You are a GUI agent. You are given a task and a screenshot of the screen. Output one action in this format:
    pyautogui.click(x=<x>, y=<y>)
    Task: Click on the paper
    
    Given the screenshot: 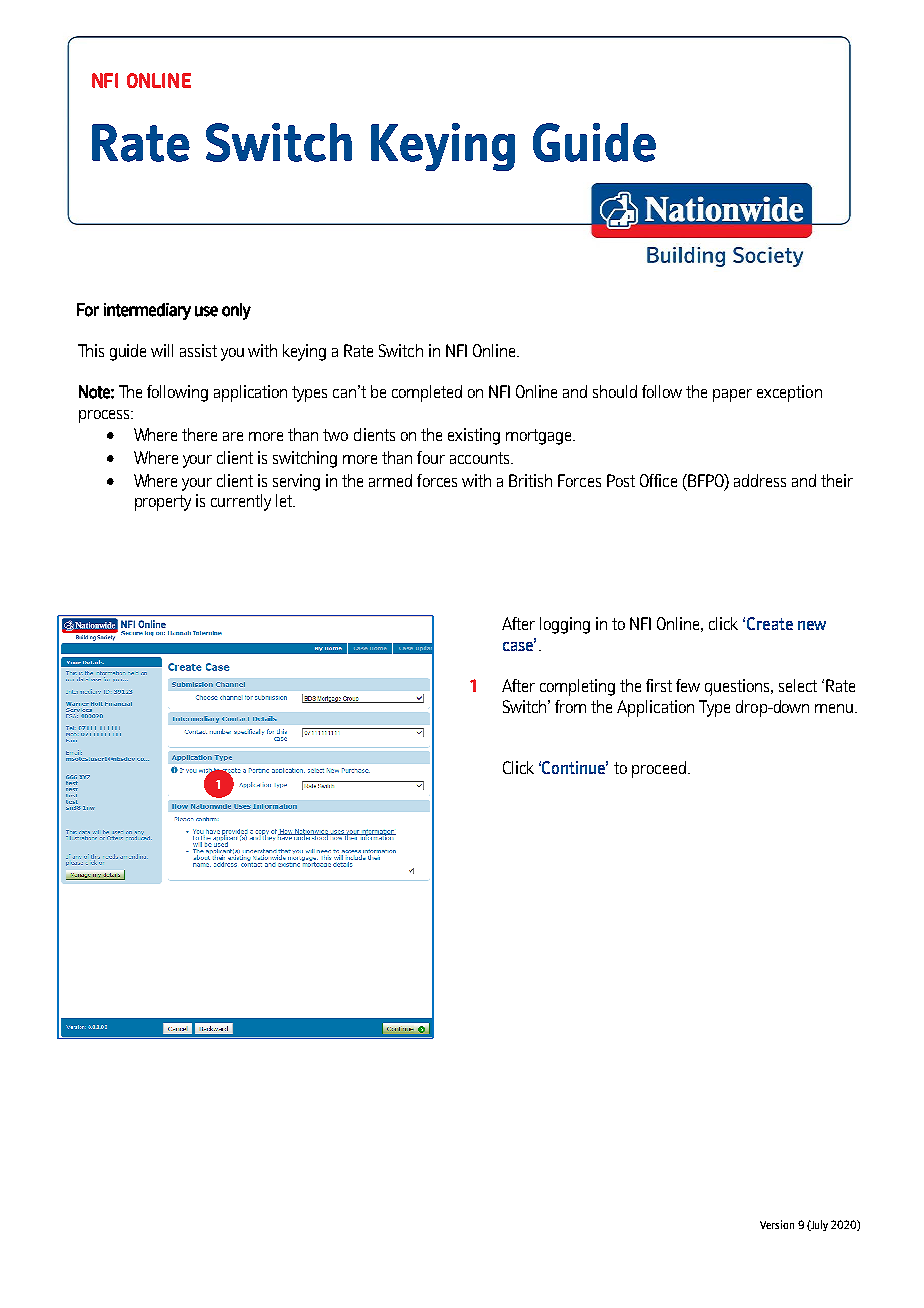 What is the action you would take?
    pyautogui.click(x=732, y=395)
